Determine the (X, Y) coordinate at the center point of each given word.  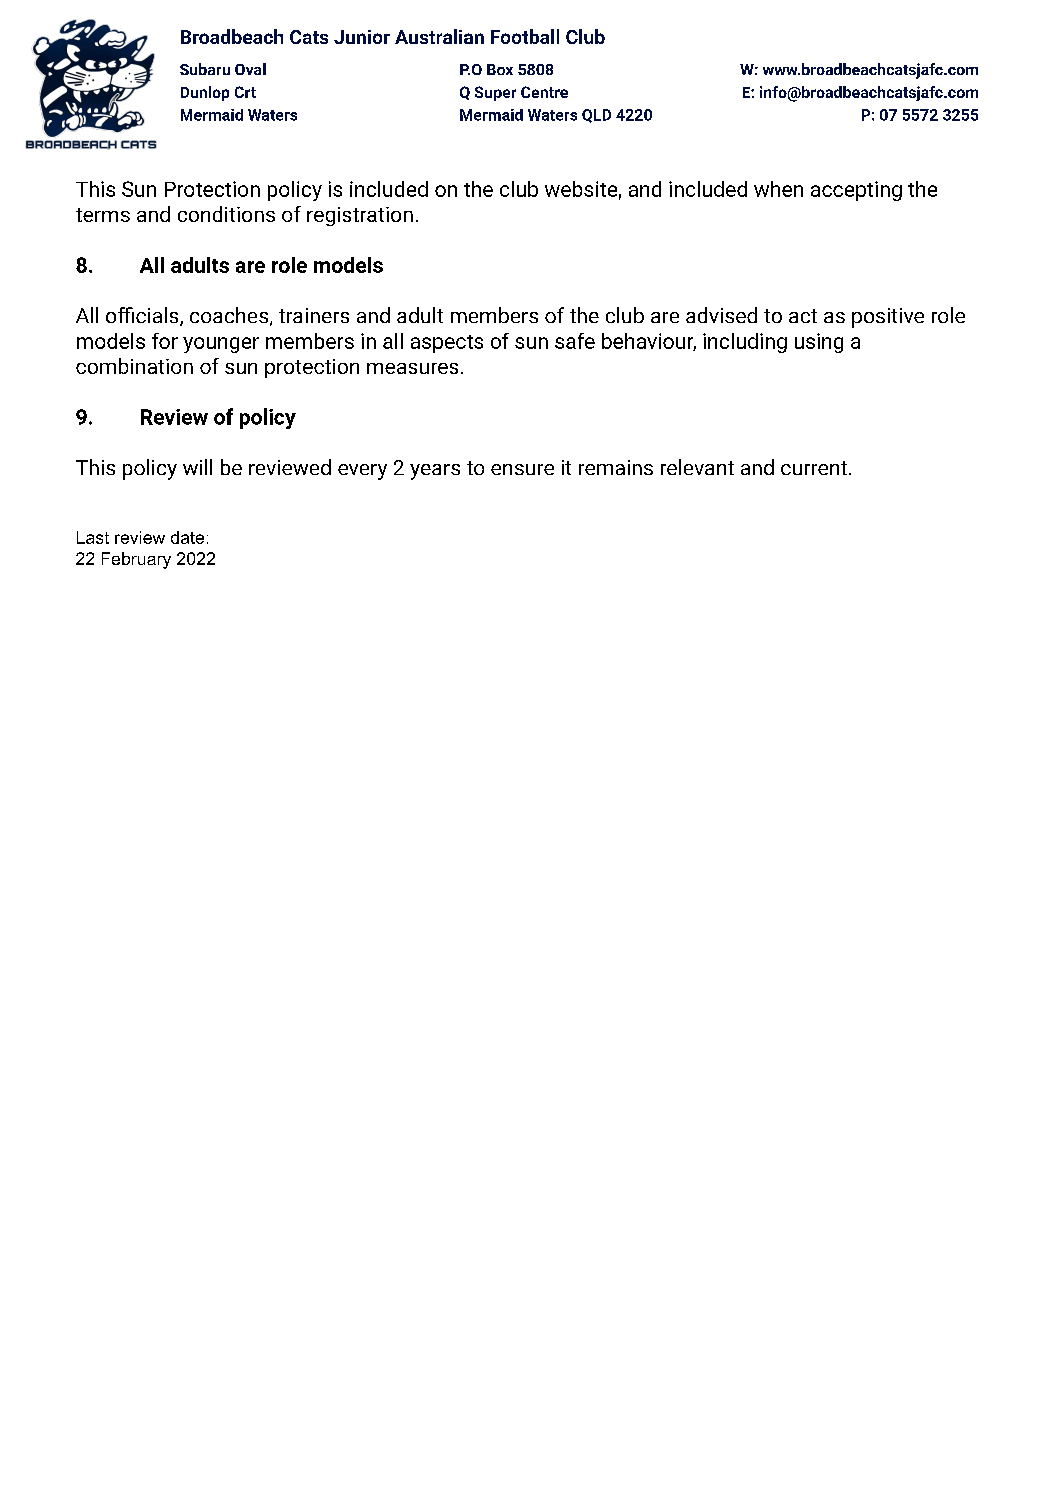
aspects (447, 344)
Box (500, 69)
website (581, 189)
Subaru (205, 69)
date (187, 537)
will (197, 467)
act (803, 316)
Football (525, 36)
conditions (226, 214)
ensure (522, 469)
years (435, 472)
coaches (229, 315)
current (814, 468)
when (778, 189)
